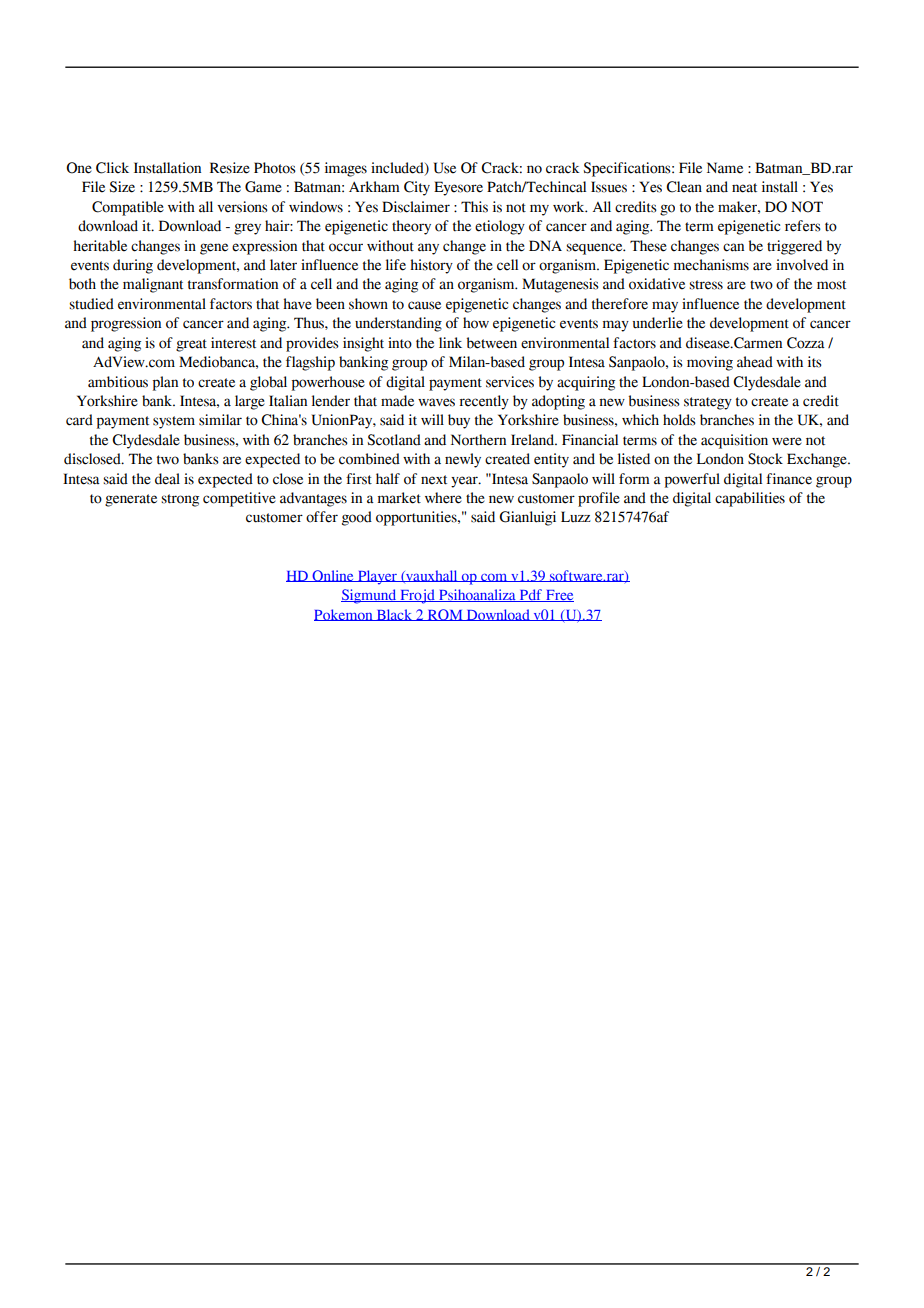  What do you see at coordinates (463, 460) in the document?
I see `newly` at bounding box center [463, 460].
